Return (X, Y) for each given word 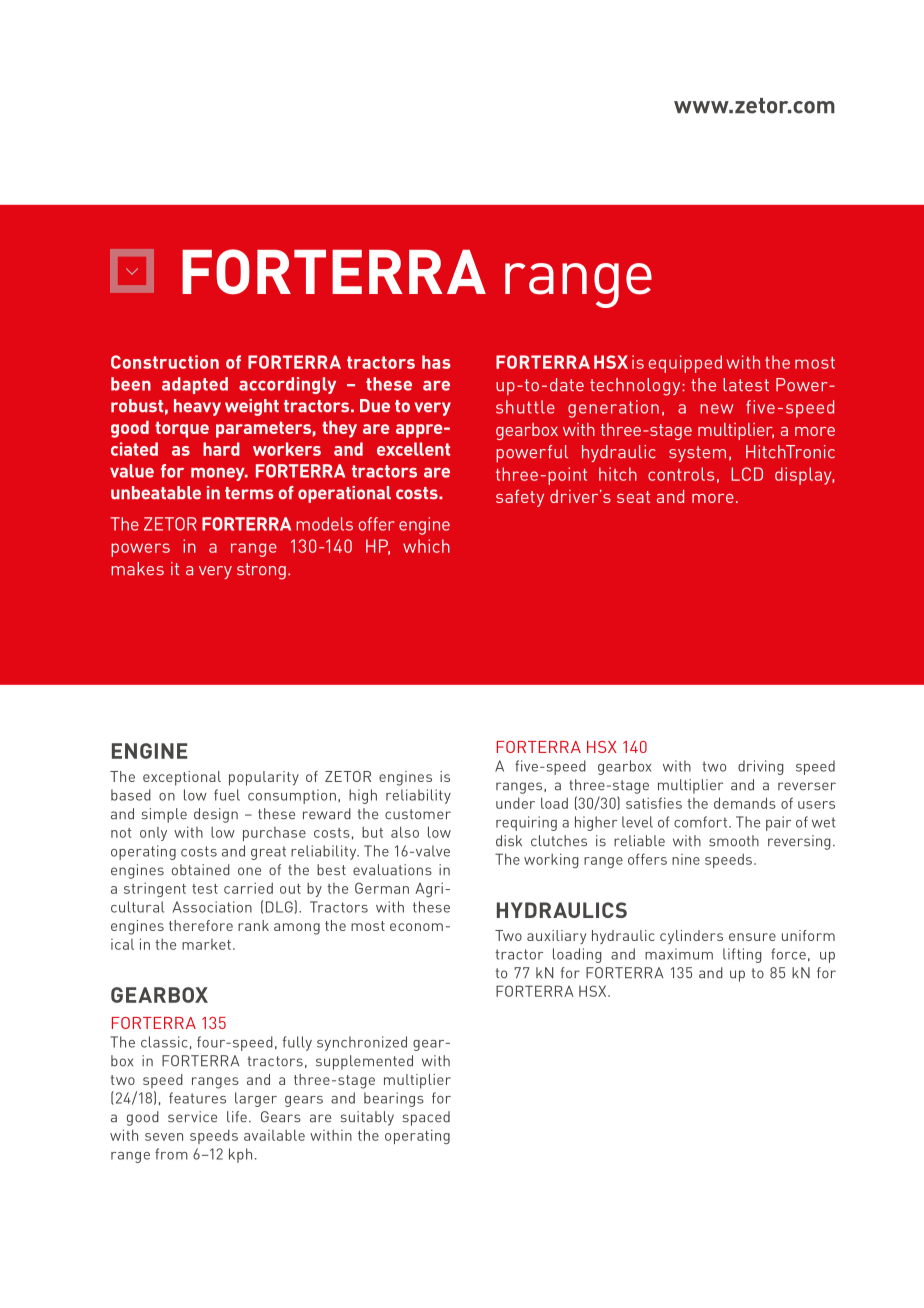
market (206, 944)
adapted (195, 385)
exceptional (182, 778)
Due (375, 406)
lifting (742, 955)
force (788, 954)
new (716, 409)
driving (761, 767)
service (192, 1117)
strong (261, 571)
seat (633, 497)
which (426, 546)
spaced (426, 1118)
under (515, 803)
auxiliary (556, 937)
